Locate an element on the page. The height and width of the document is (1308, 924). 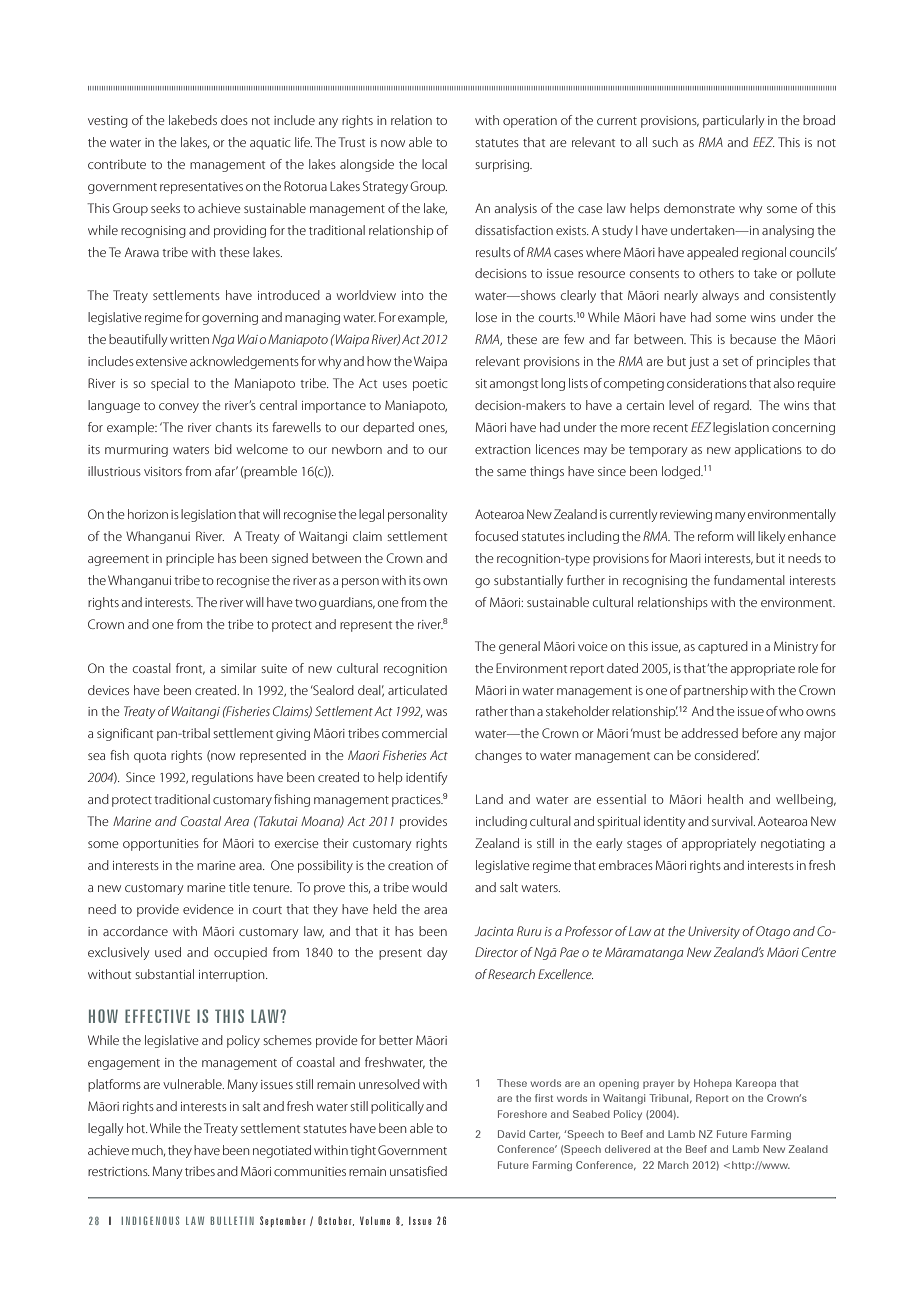
BULLETIN is located at coordinates (232, 1220).
